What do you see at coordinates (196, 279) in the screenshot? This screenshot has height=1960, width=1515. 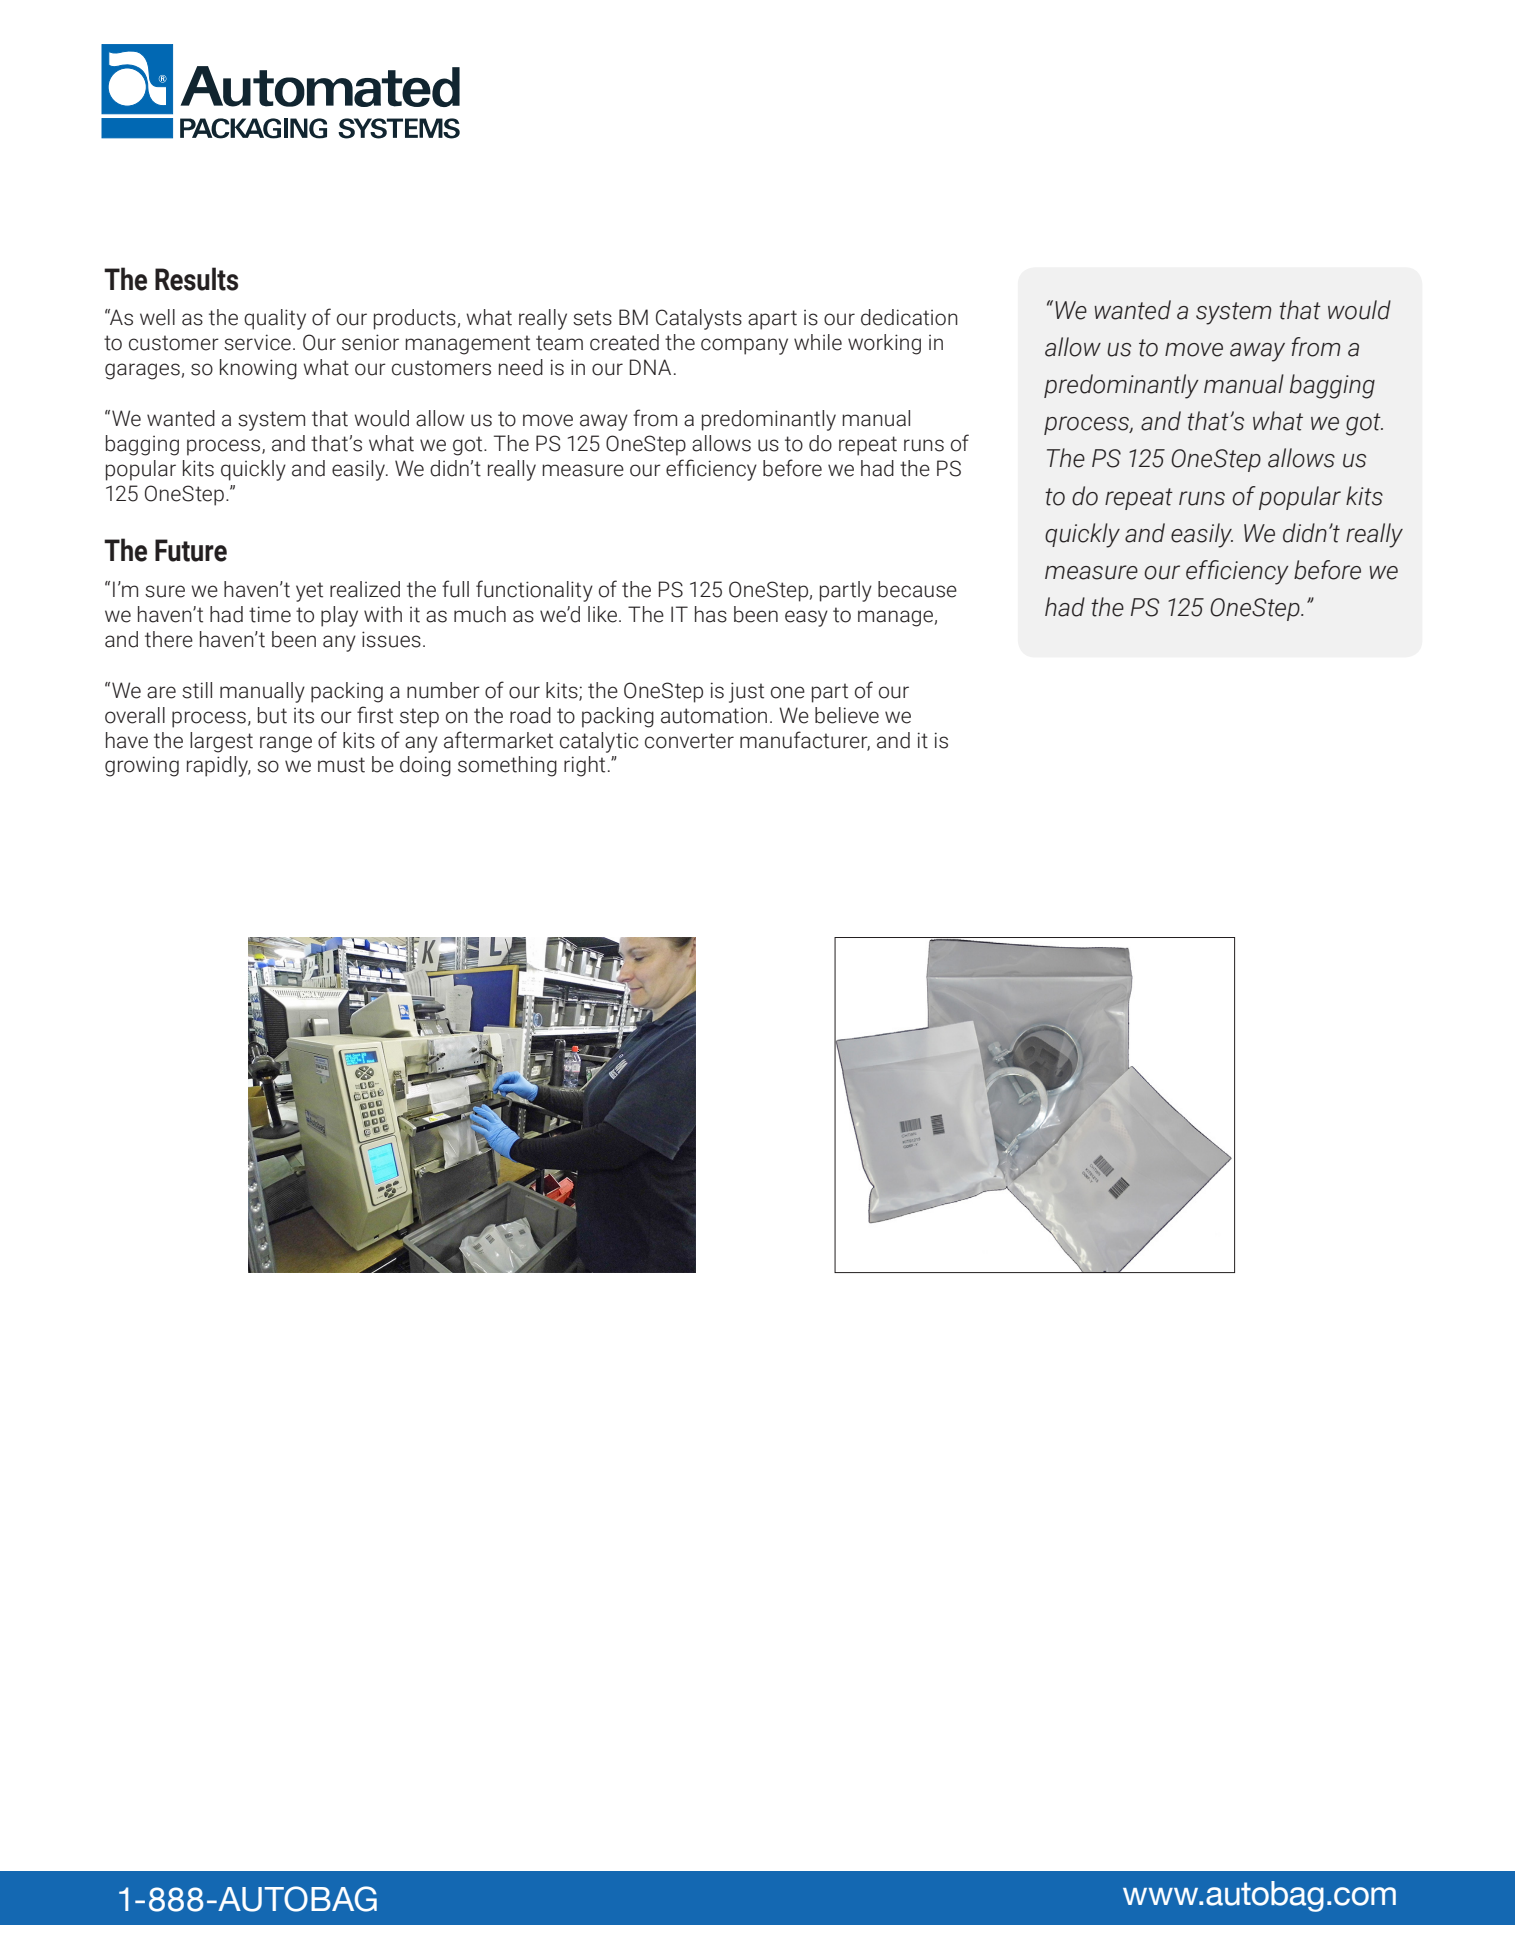 I see `Results` at bounding box center [196, 279].
